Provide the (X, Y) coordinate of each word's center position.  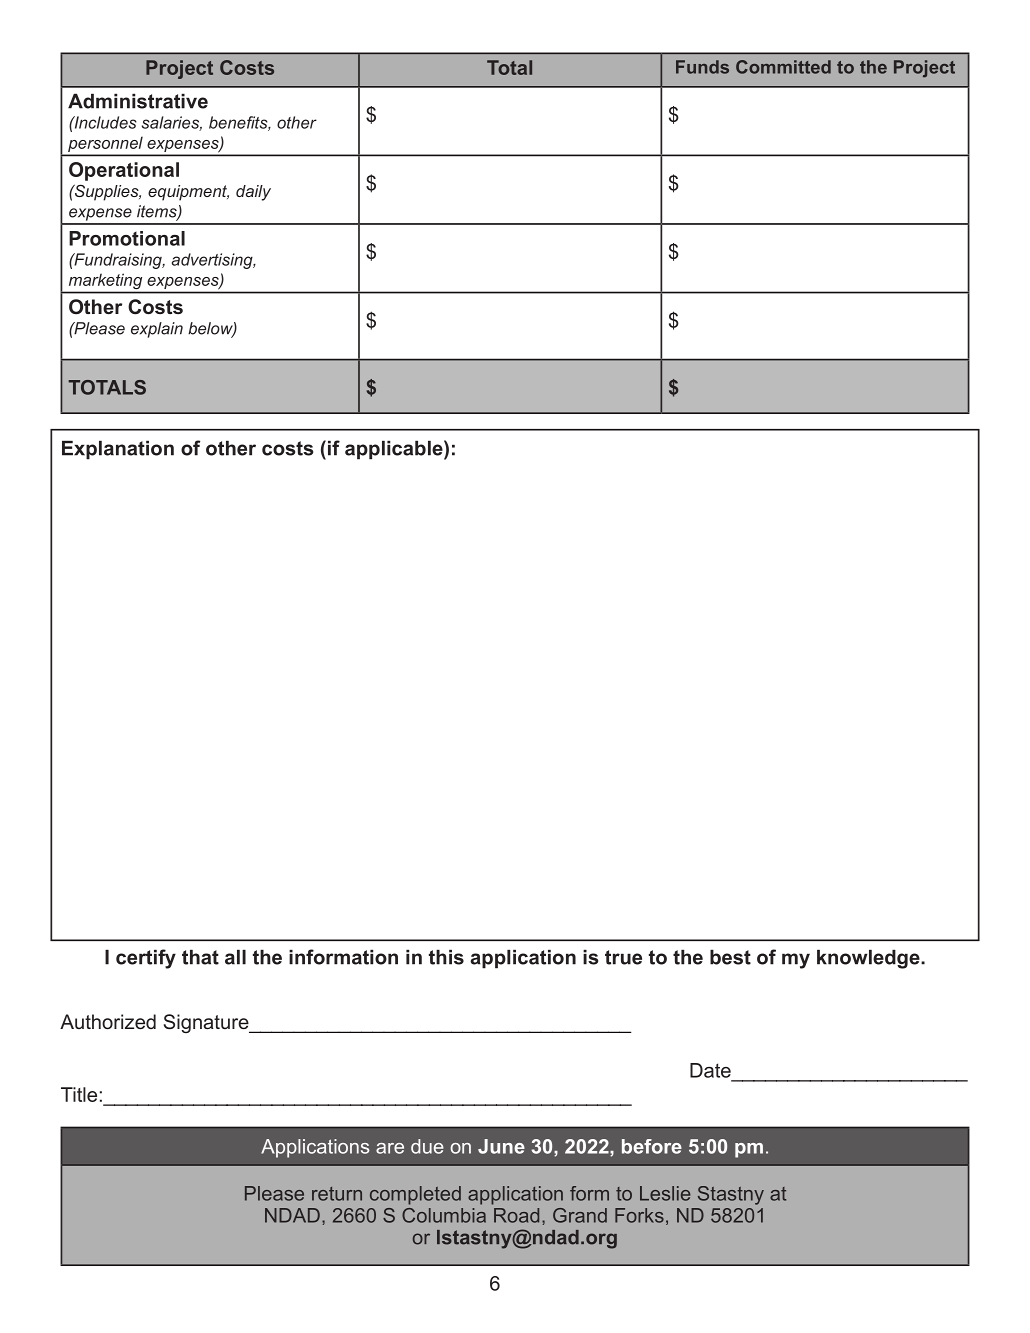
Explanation (118, 450)
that (200, 957)
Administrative (138, 101)
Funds (702, 67)
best (730, 957)
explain (157, 330)
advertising (213, 261)
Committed (783, 67)
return (337, 1194)
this (446, 957)
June (501, 1146)
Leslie (665, 1193)
